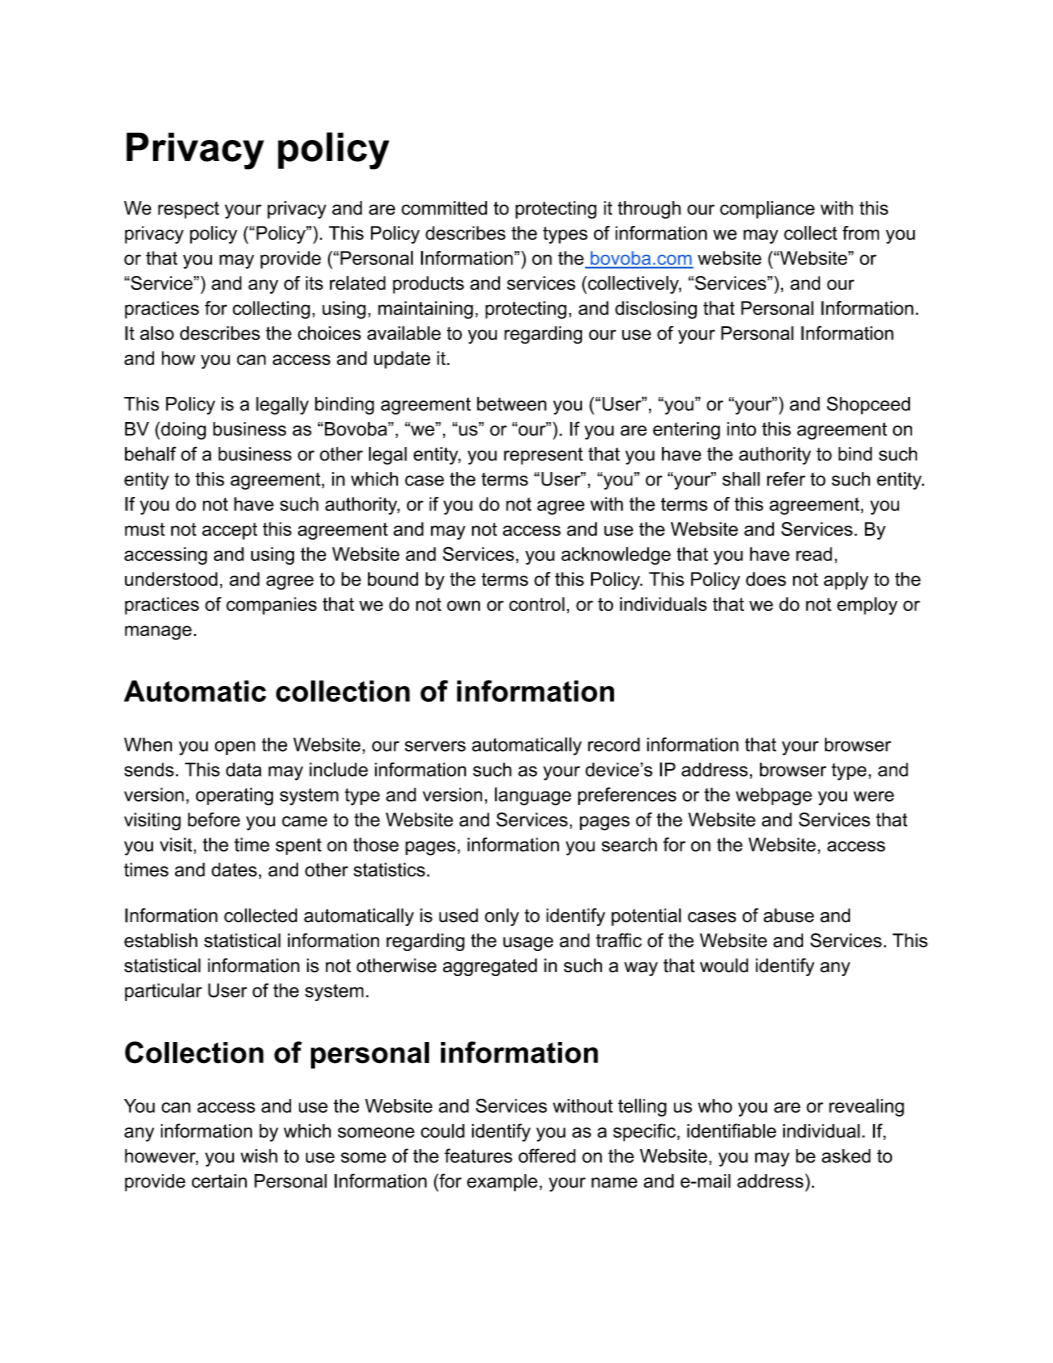 The image size is (1053, 1363). I want to click on compliance, so click(767, 210).
